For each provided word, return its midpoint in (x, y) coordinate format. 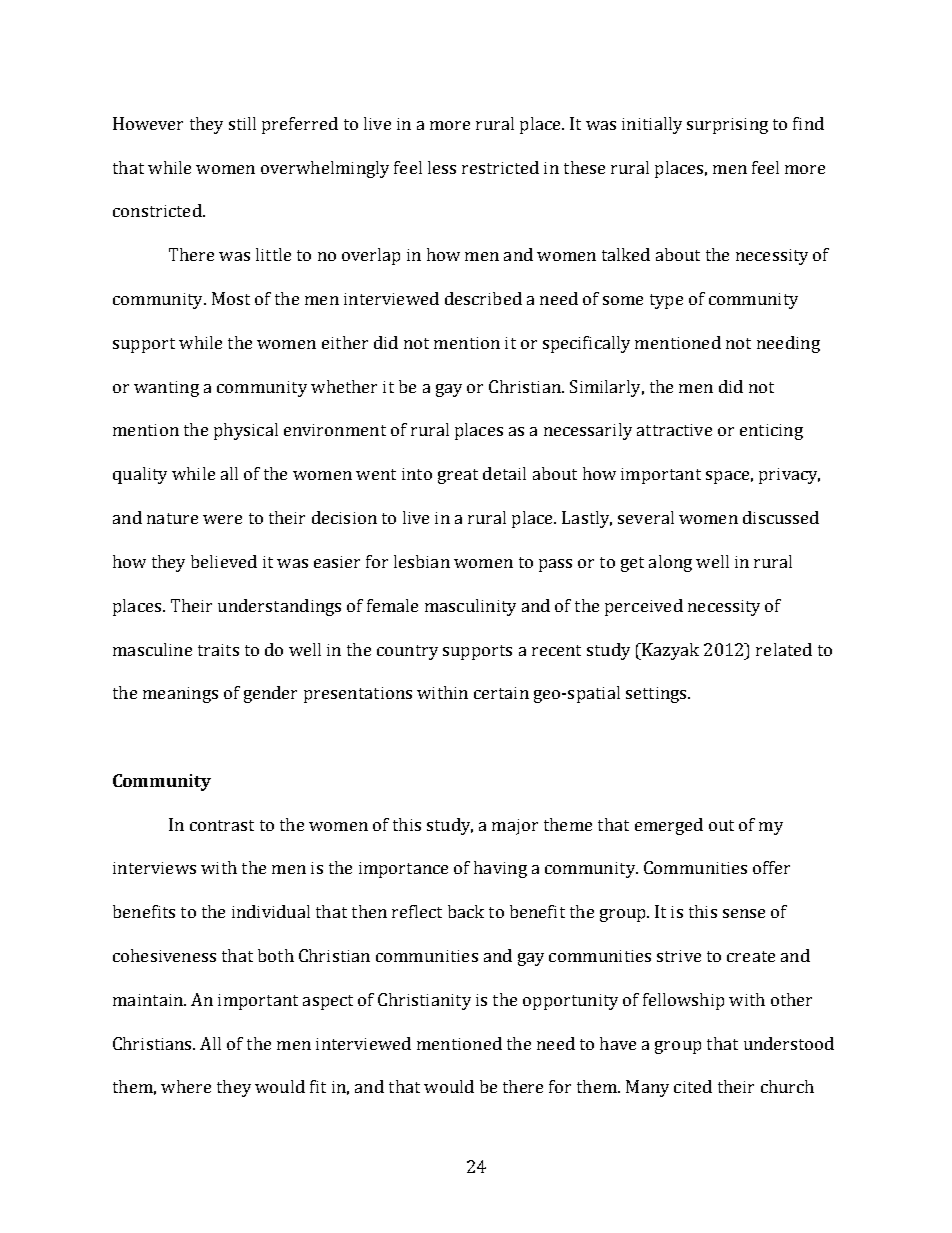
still (242, 123)
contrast (222, 825)
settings (657, 695)
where (186, 1086)
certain (501, 693)
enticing (771, 432)
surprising (727, 126)
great (458, 476)
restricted (500, 167)
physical (246, 431)
